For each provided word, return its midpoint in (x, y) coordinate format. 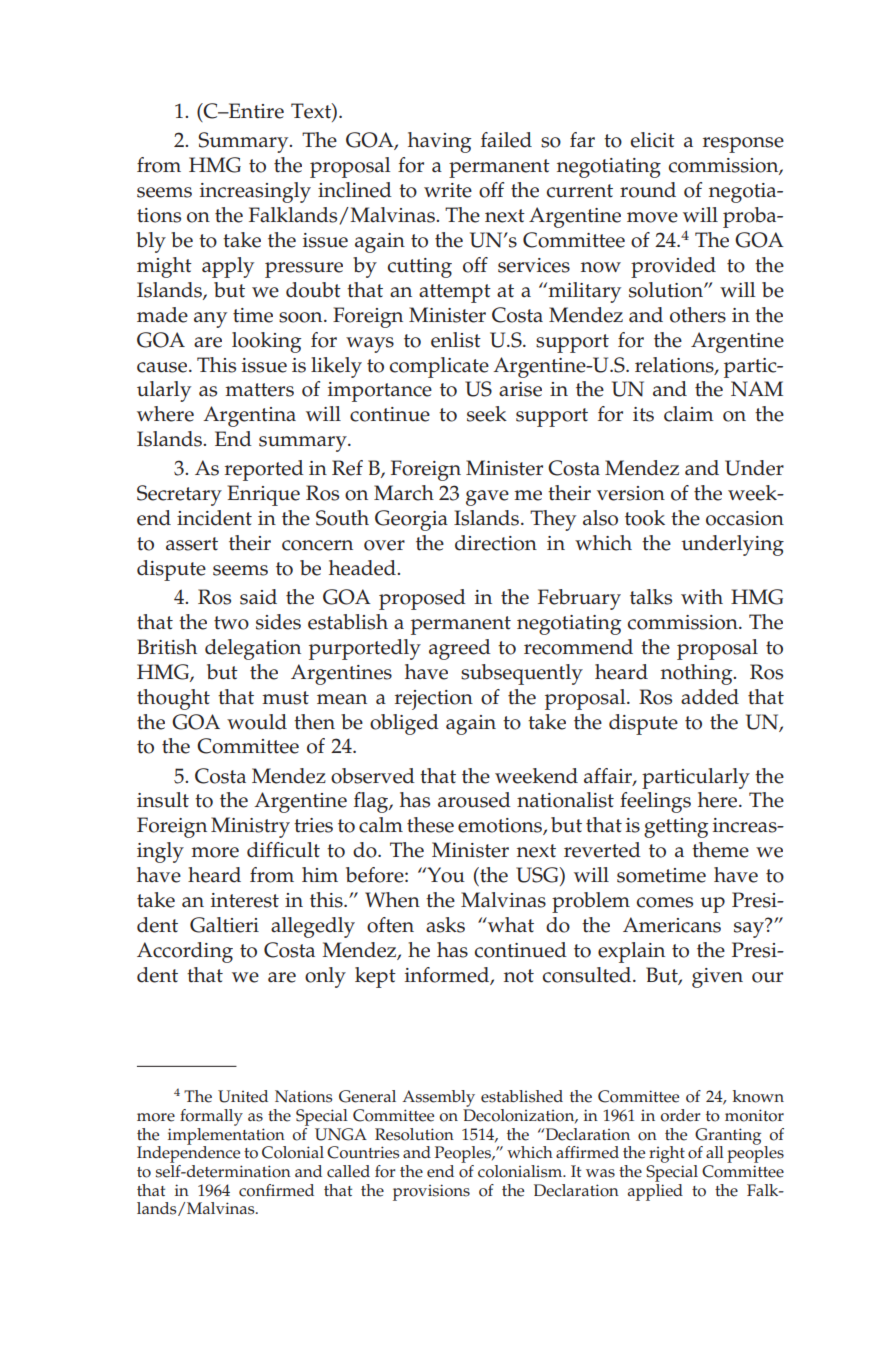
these (430, 825)
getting (676, 828)
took (645, 518)
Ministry (250, 827)
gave (487, 498)
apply (228, 267)
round (648, 190)
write (448, 190)
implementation (227, 1136)
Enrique (263, 495)
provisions (431, 1192)
